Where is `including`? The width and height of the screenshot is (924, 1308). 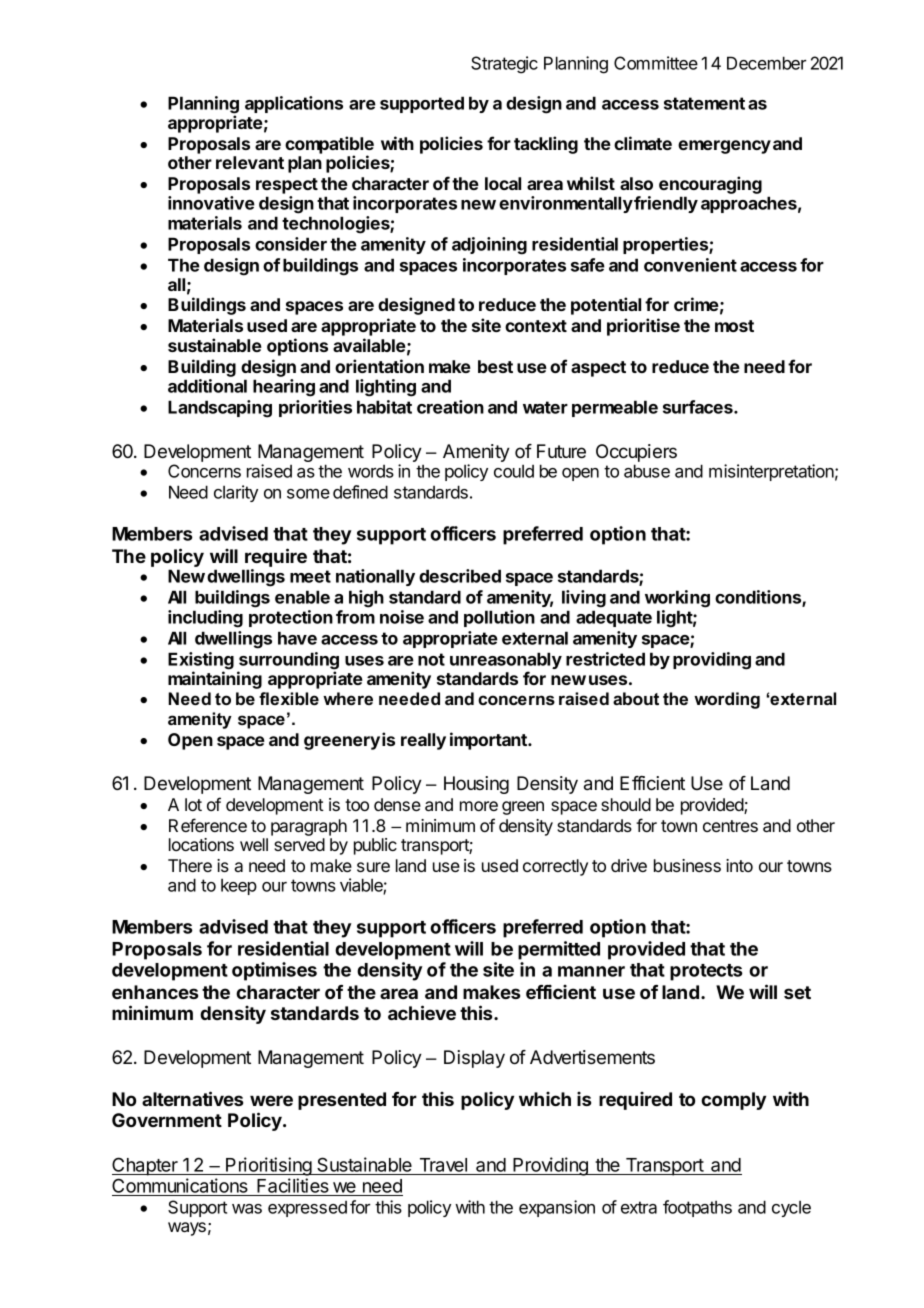
including is located at coordinates (205, 619).
